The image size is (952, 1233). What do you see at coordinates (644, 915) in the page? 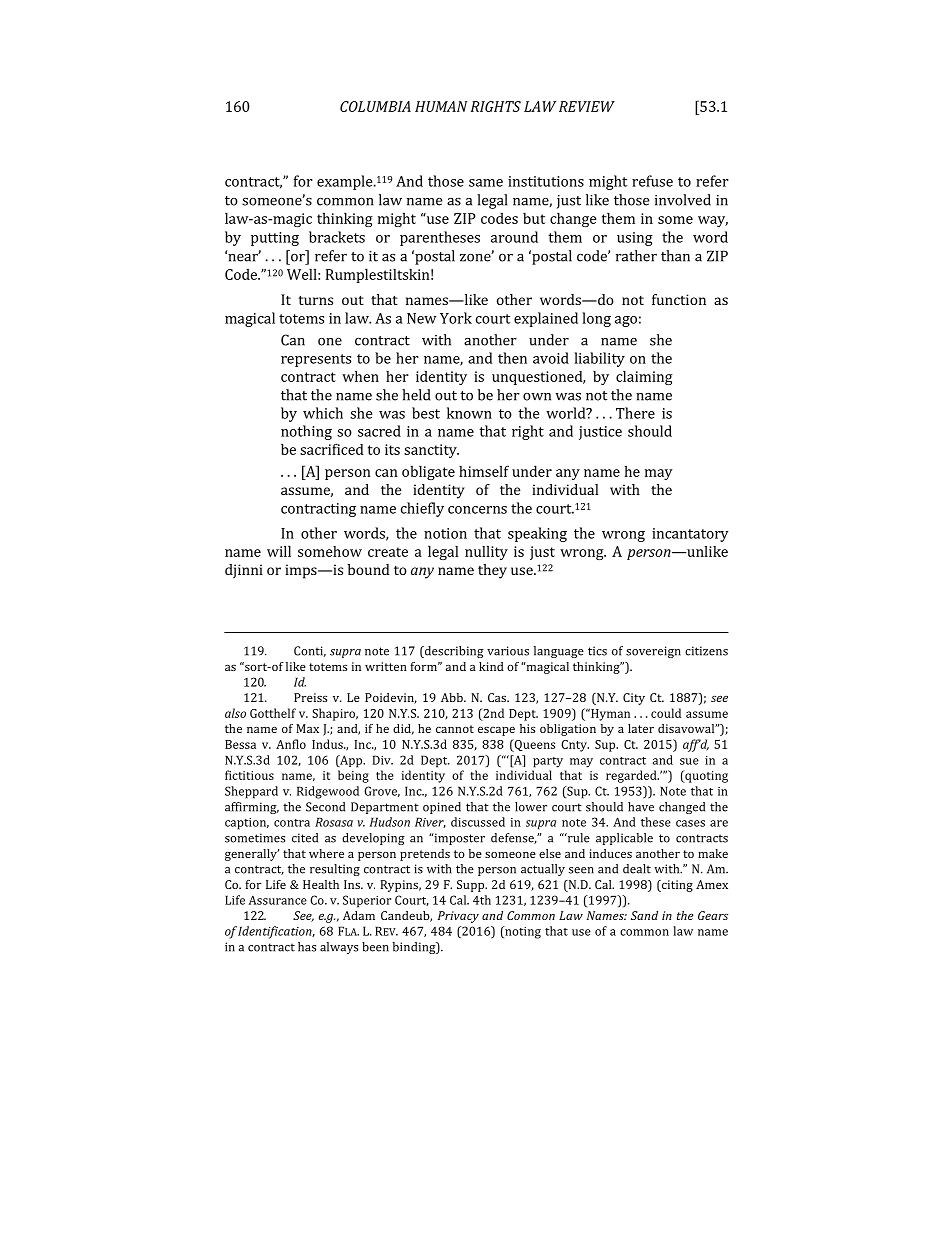
I see `Sand` at bounding box center [644, 915].
